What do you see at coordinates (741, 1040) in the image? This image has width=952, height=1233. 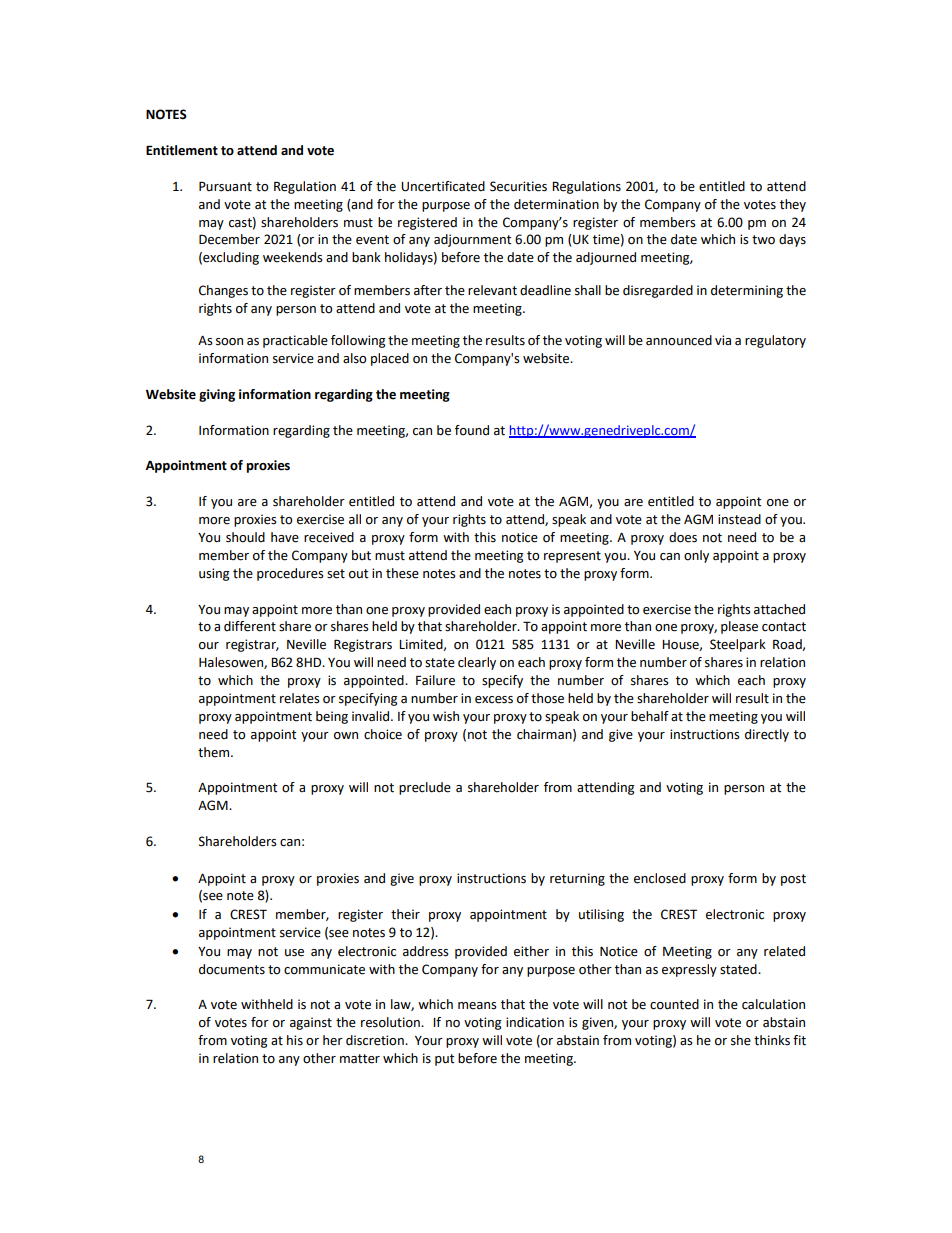 I see `she` at bounding box center [741, 1040].
